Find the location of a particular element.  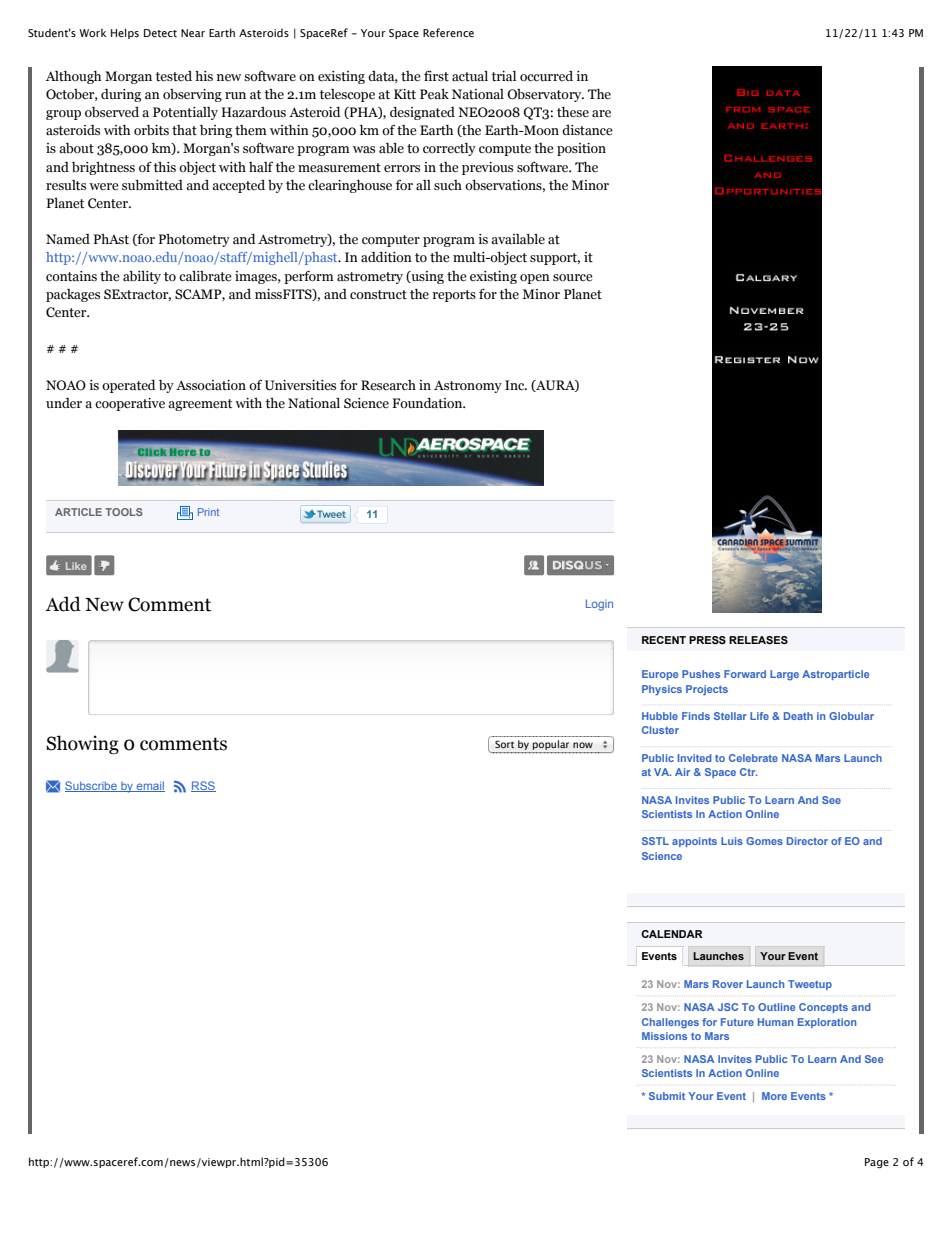

Ctr is located at coordinates (748, 772).
